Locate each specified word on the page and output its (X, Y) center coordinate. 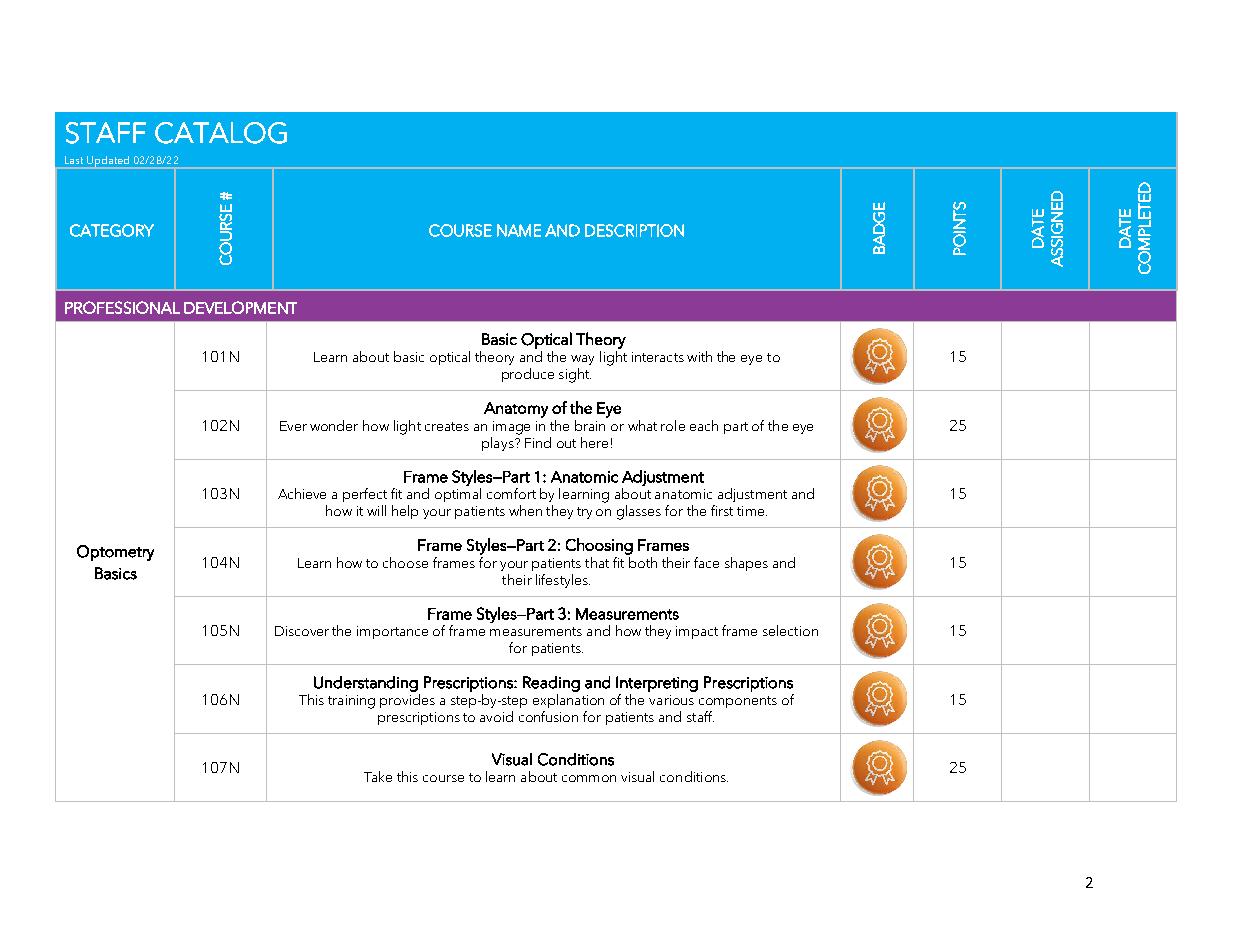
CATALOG (221, 133)
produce (528, 375)
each (704, 425)
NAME (519, 230)
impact (697, 632)
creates (447, 426)
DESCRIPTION (634, 230)
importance (392, 632)
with (699, 356)
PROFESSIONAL (122, 307)
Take (378, 776)
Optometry (115, 553)
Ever (293, 426)
